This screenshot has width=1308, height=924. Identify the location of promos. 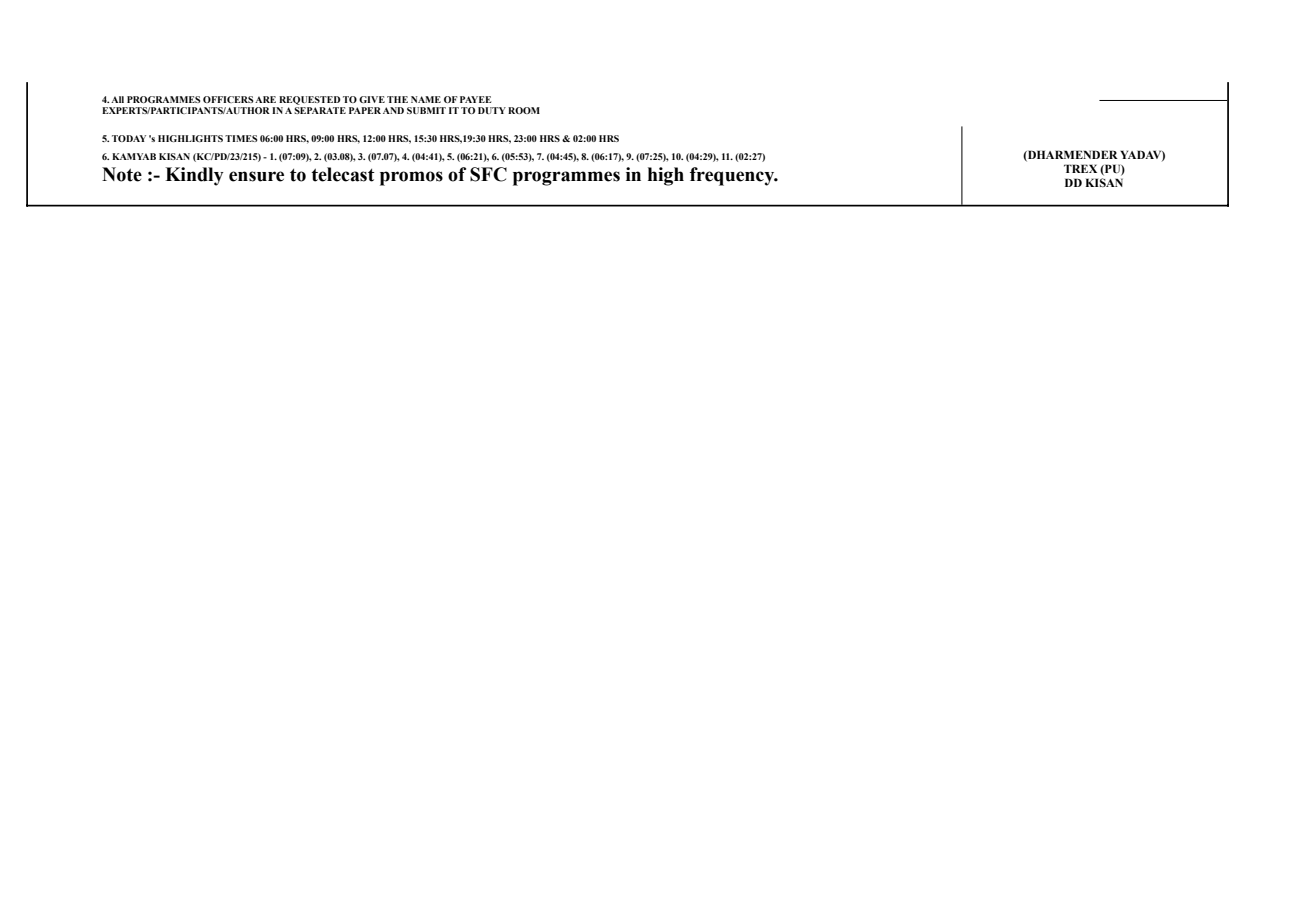
(411, 178).
